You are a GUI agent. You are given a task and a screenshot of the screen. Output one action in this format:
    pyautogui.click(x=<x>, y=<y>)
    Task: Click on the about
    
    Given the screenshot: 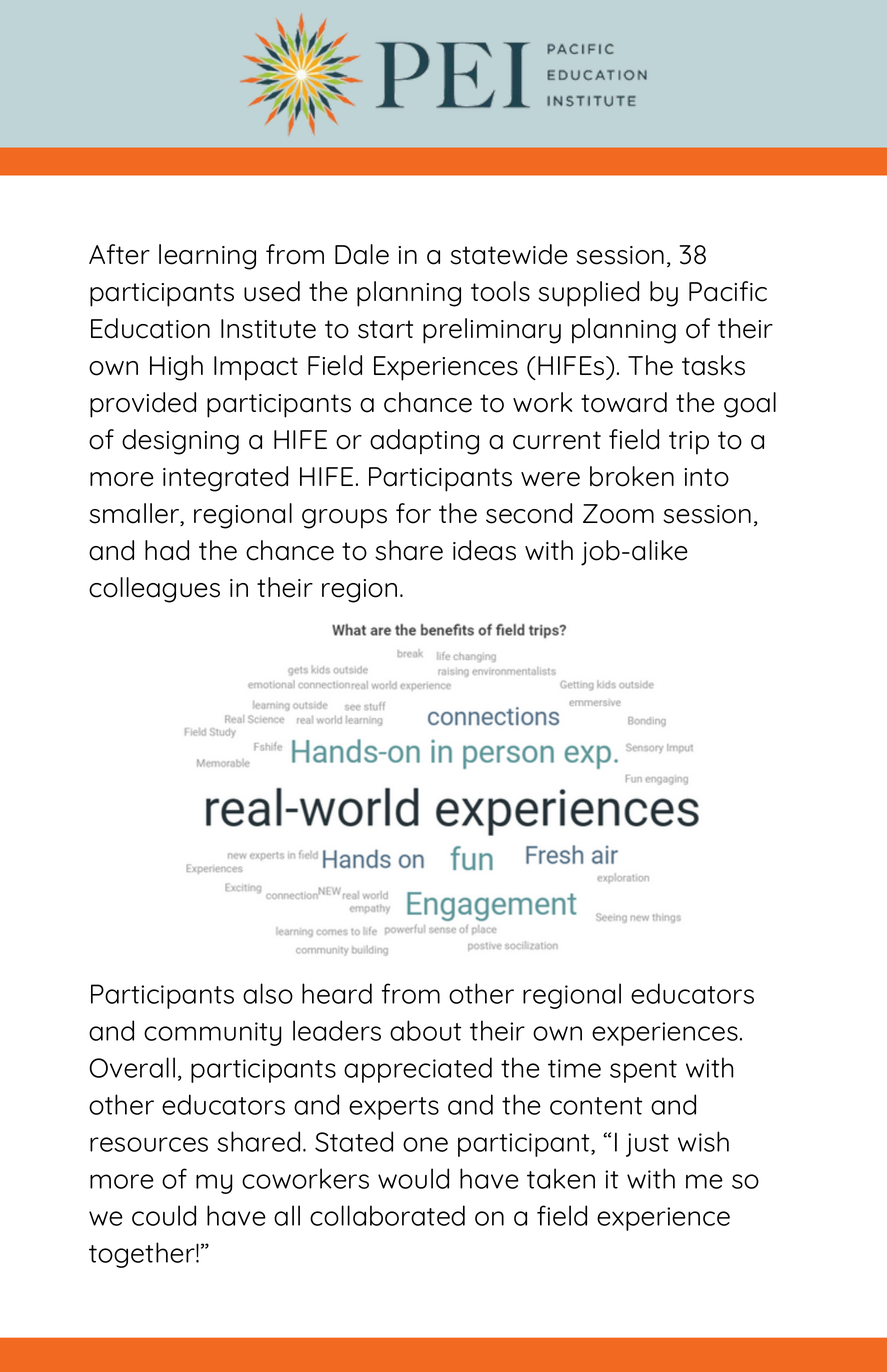 What is the action you would take?
    pyautogui.click(x=425, y=1030)
